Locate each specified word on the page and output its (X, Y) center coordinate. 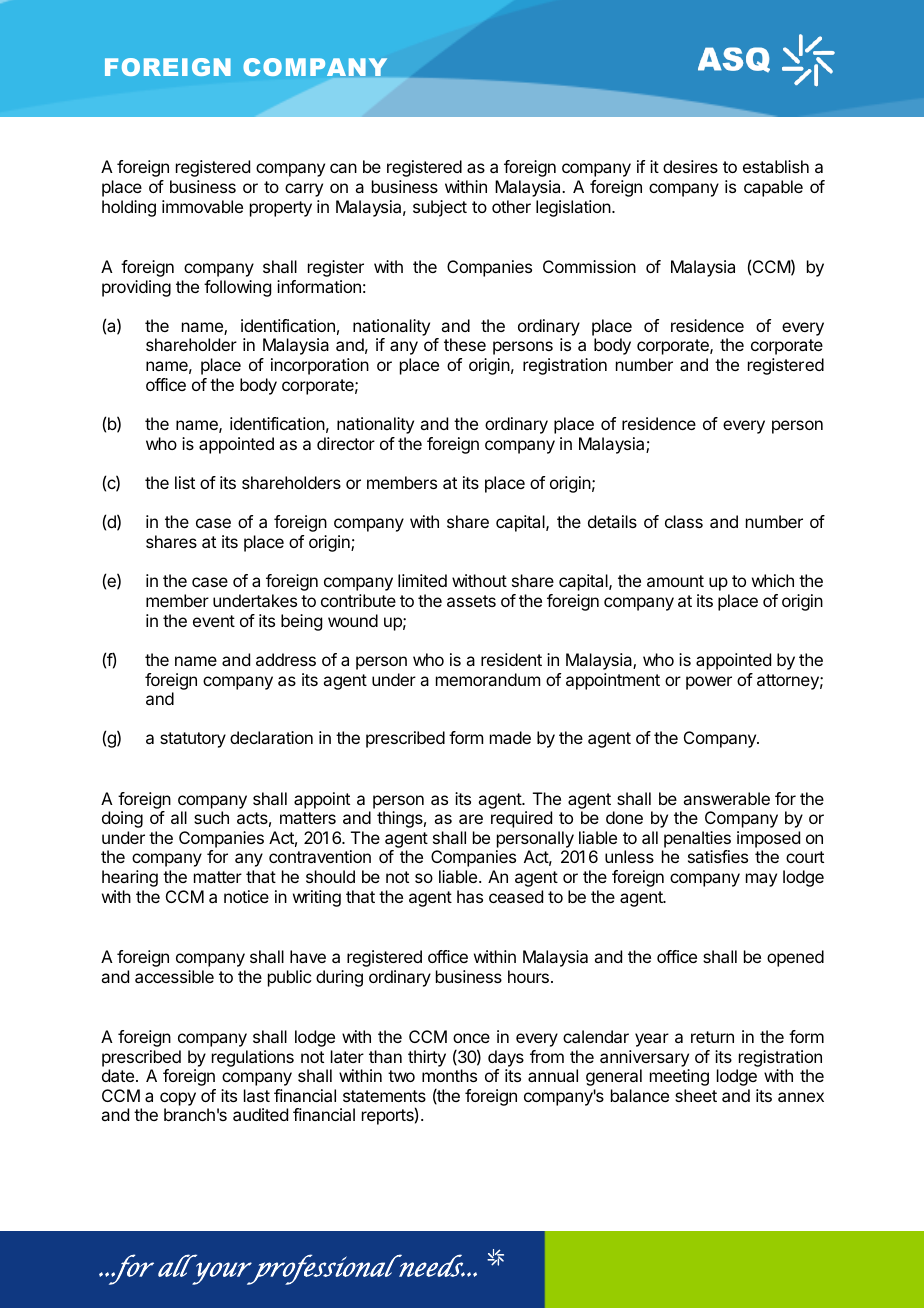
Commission (589, 266)
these (465, 344)
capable (773, 188)
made (510, 737)
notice (246, 896)
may (761, 880)
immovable (202, 206)
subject (440, 208)
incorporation (320, 366)
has (470, 896)
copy (178, 1099)
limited (422, 580)
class (684, 521)
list (185, 482)
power (709, 683)
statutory (193, 740)
